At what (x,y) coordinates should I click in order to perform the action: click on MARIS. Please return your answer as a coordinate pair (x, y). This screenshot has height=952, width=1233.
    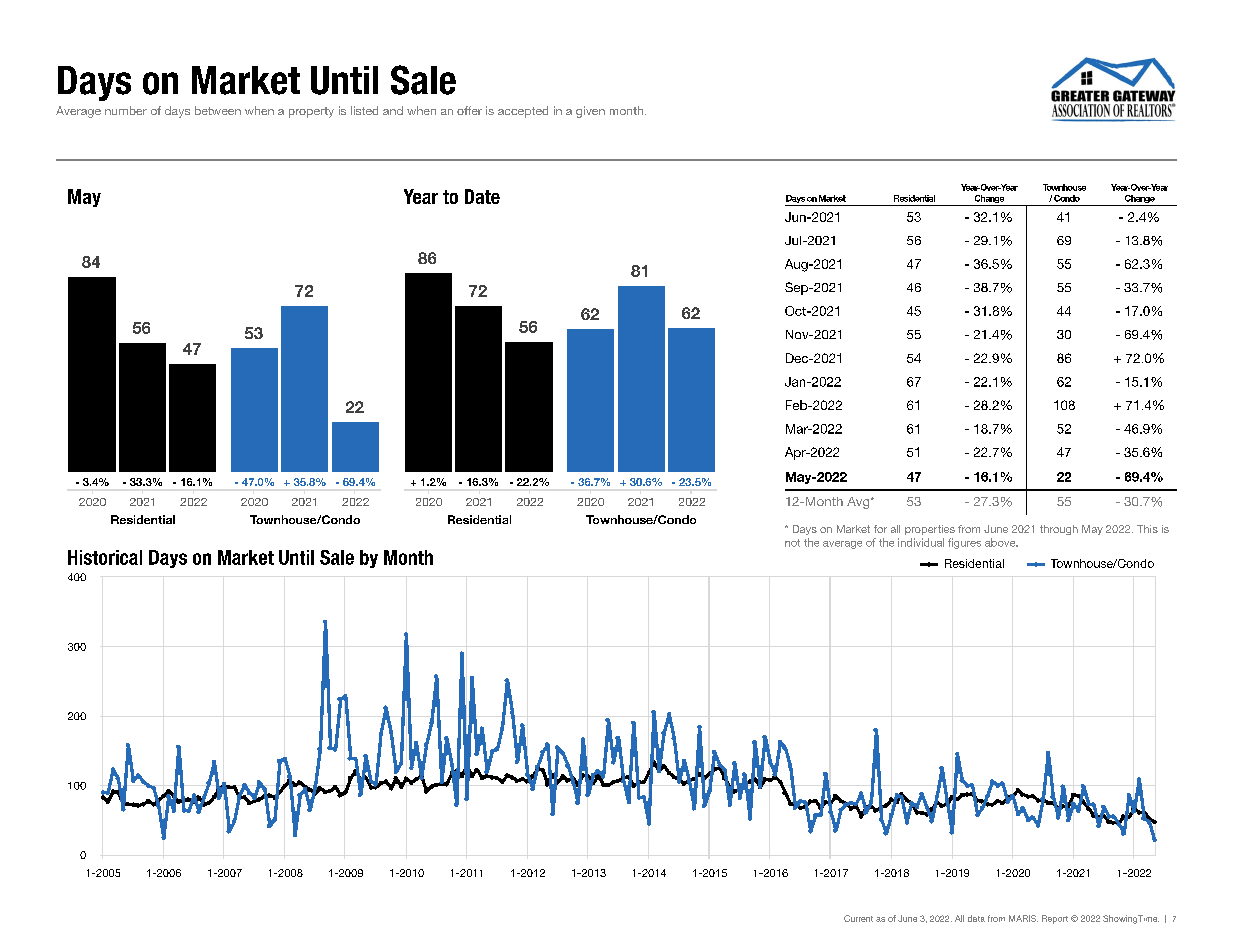
    Looking at the image, I should click on (1023, 918).
